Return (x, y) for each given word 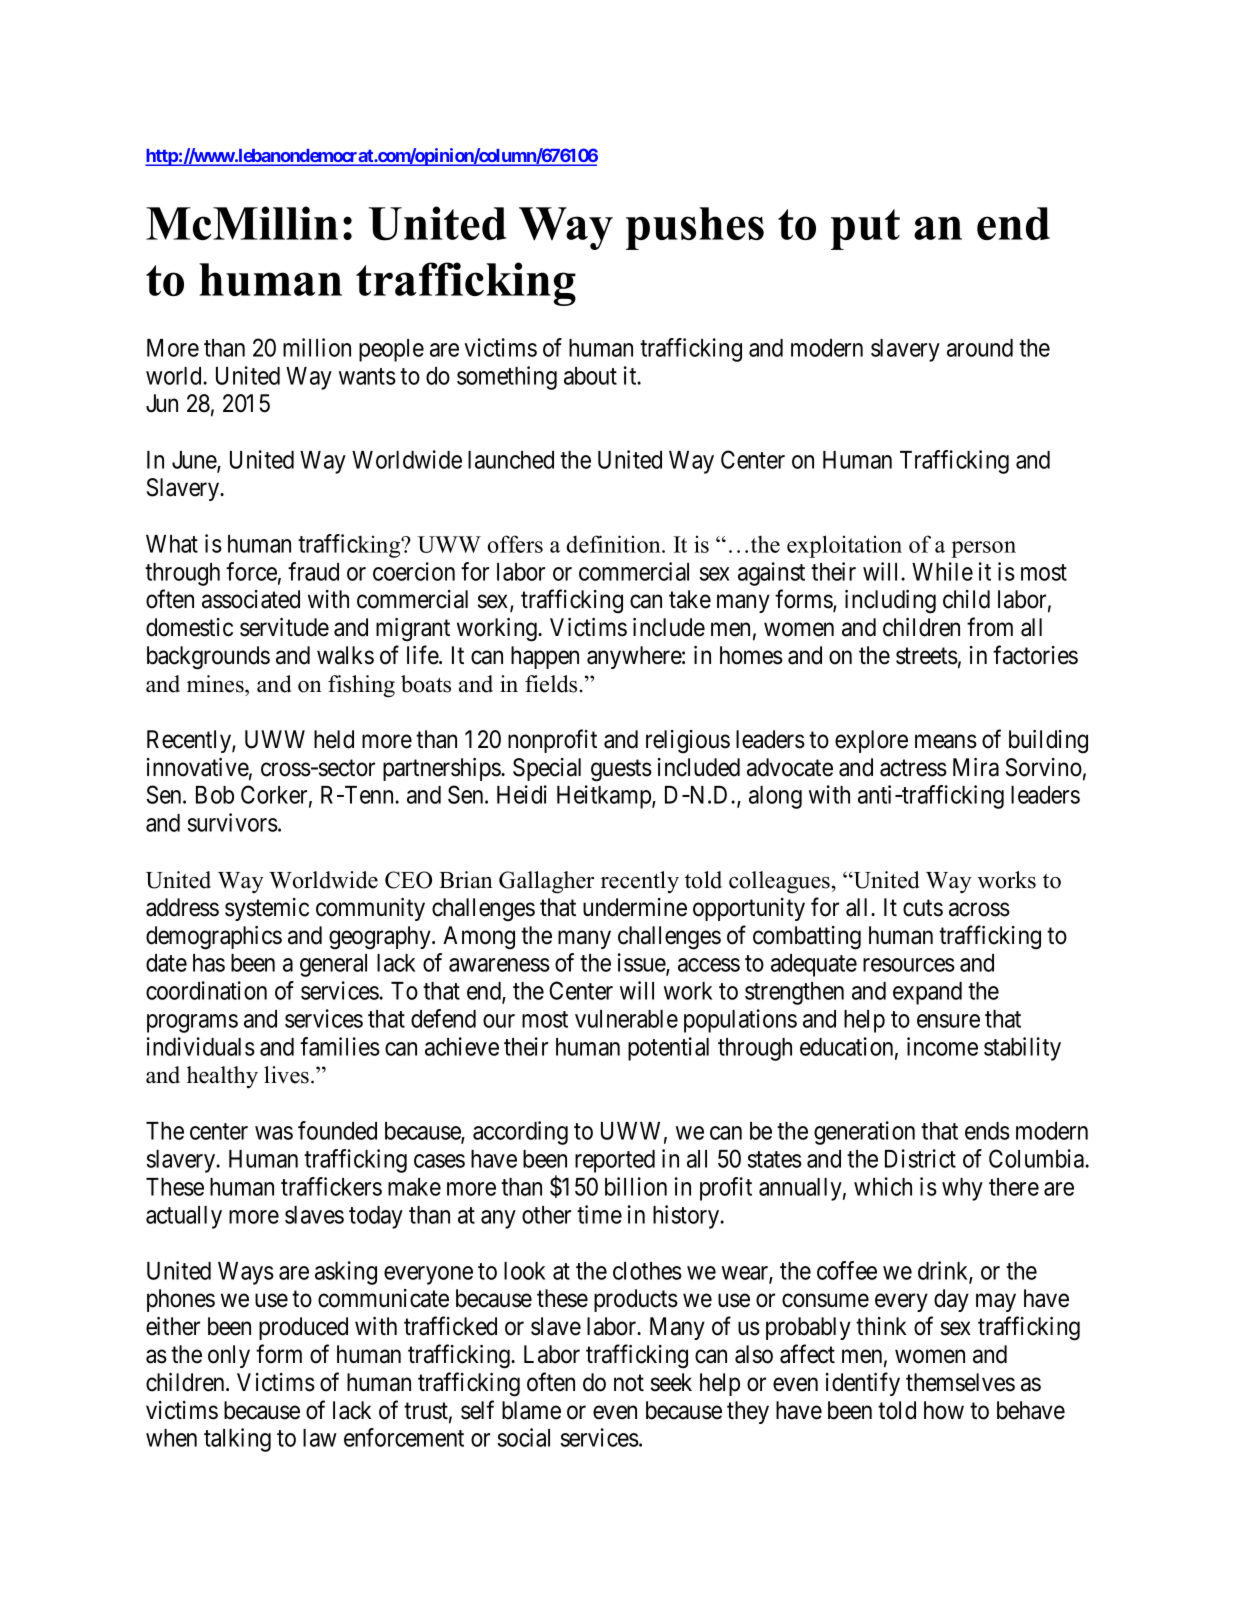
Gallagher (546, 882)
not (629, 1383)
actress (913, 768)
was (274, 1133)
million (317, 347)
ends (987, 1131)
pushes (695, 228)
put (865, 229)
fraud (313, 571)
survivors (233, 822)
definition (615, 544)
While (942, 571)
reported (615, 1161)
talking (237, 1440)
